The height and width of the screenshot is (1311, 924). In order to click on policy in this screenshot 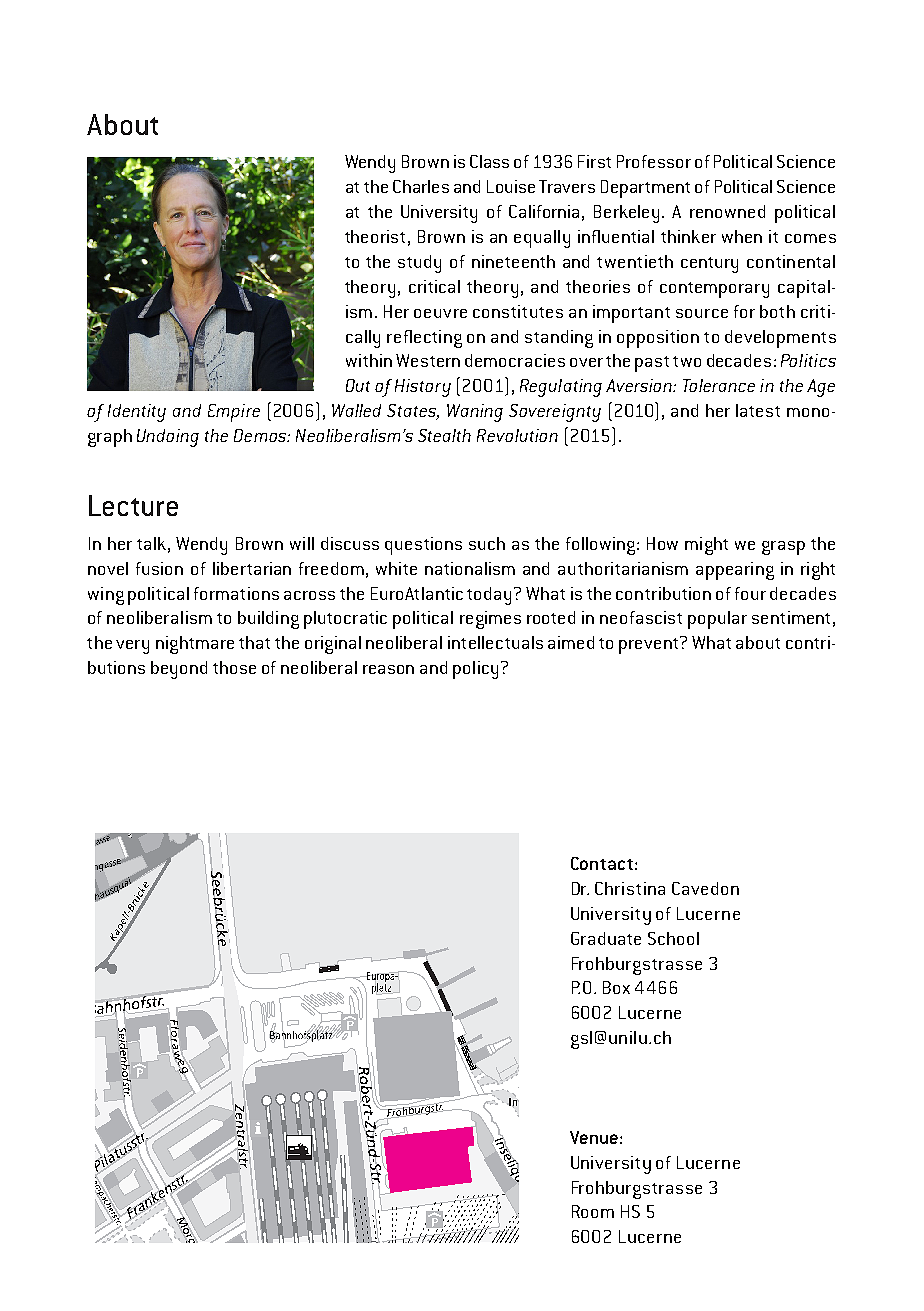, I will do `click(475, 670)`.
